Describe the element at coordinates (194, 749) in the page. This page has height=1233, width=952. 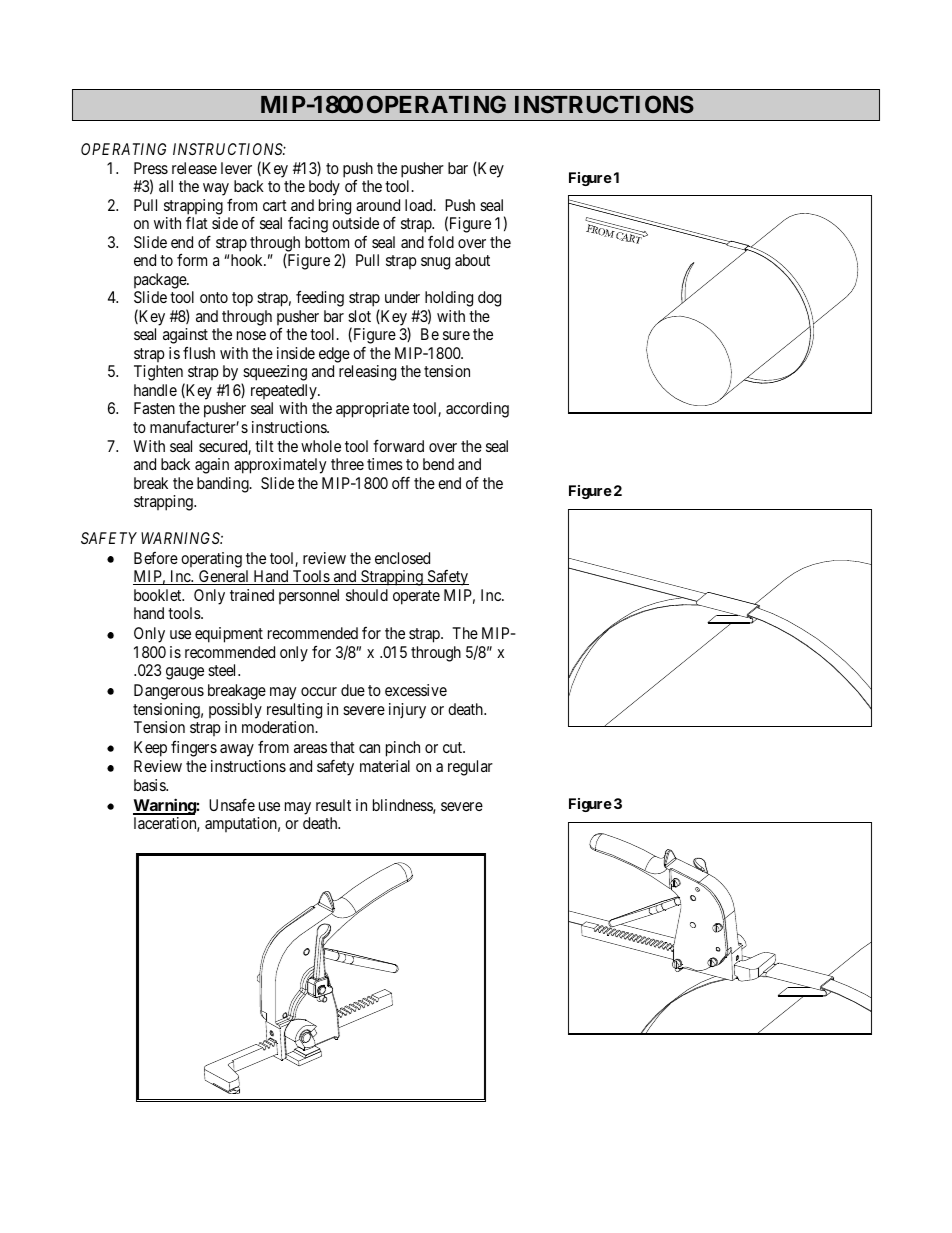
I see `fingers` at that location.
